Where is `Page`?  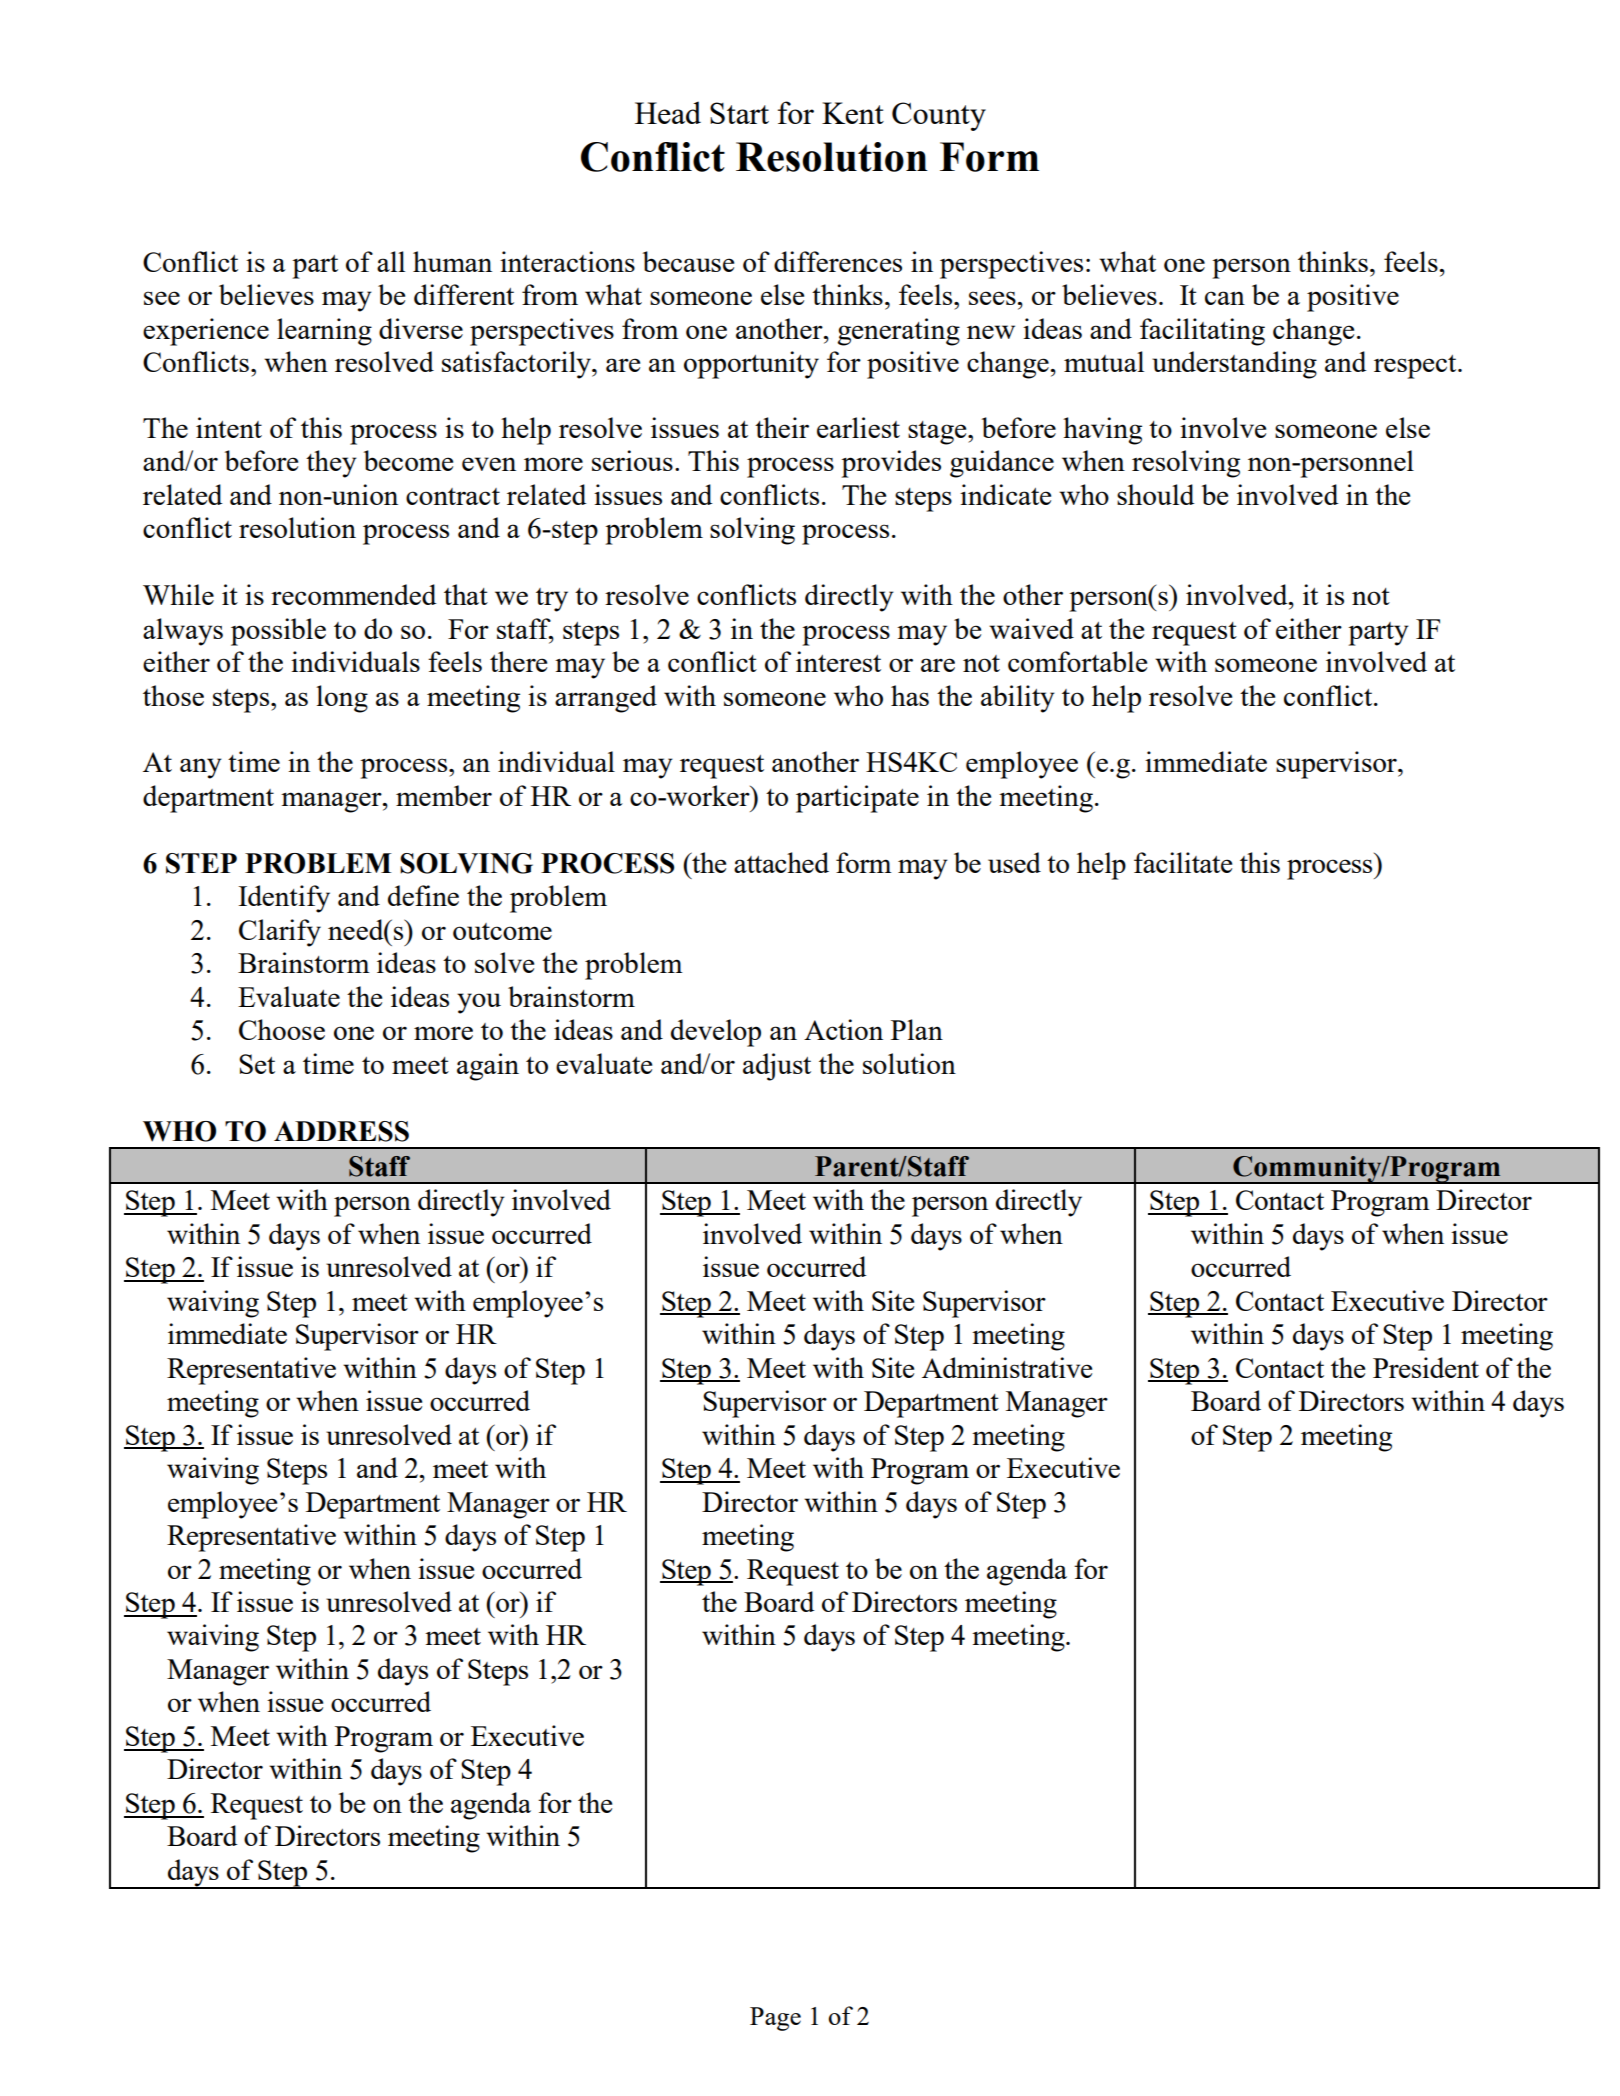 Page is located at coordinates (775, 2019).
